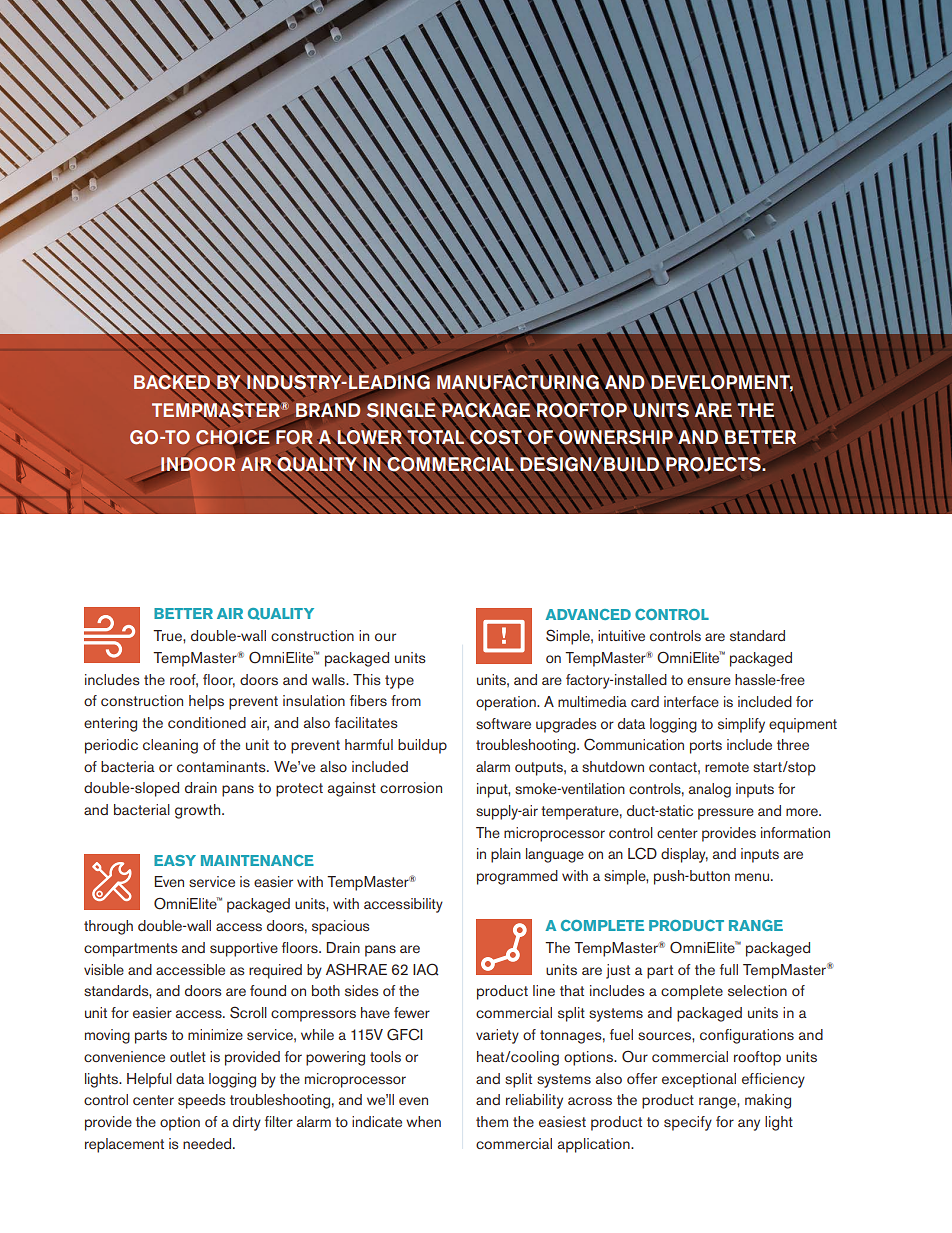 This screenshot has width=952, height=1233. What do you see at coordinates (714, 464) in the screenshot?
I see `PROJECTS` at bounding box center [714, 464].
